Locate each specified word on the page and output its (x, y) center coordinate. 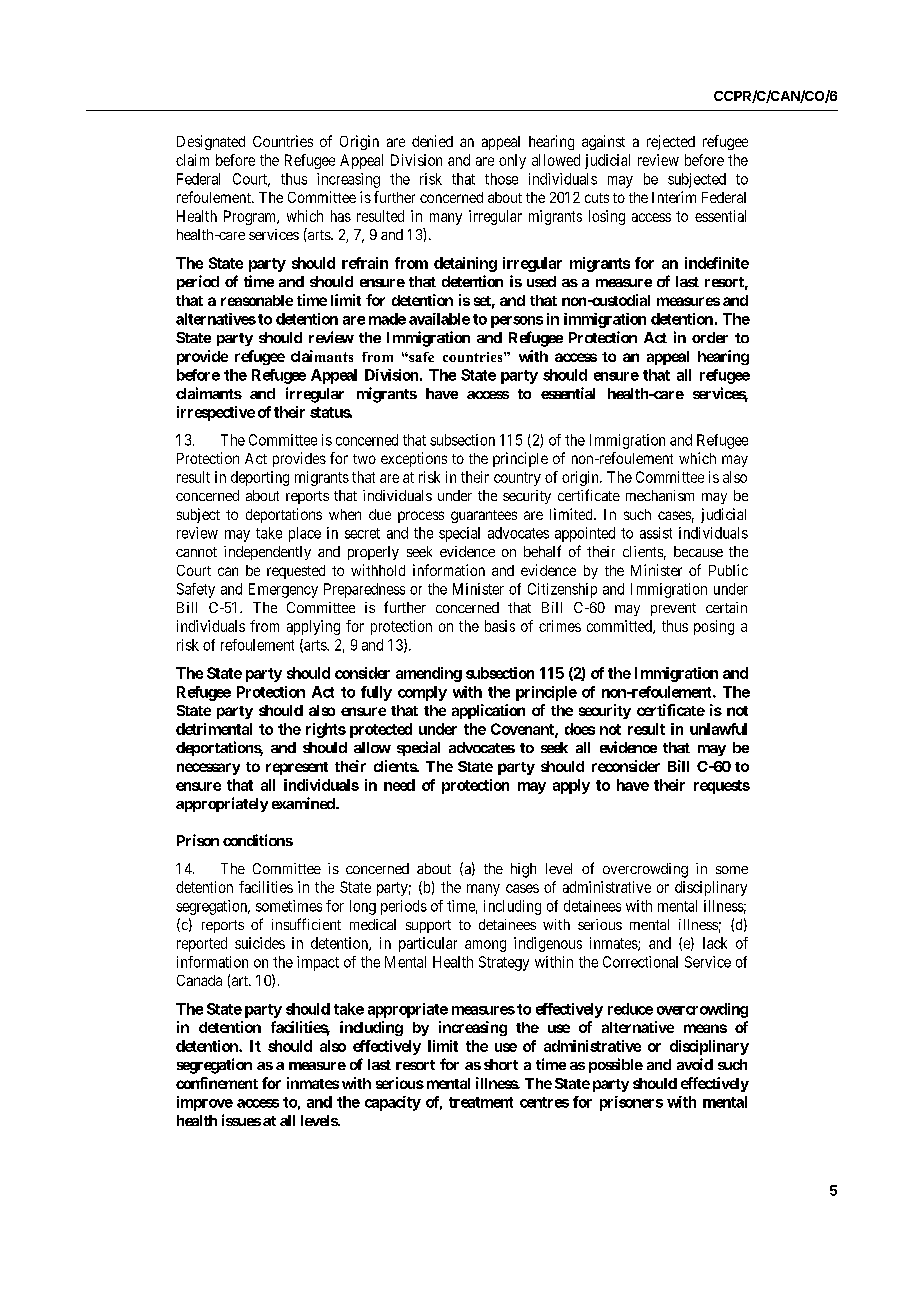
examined (304, 803)
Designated (211, 142)
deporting (260, 478)
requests (722, 787)
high (523, 870)
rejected (671, 142)
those (501, 179)
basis (500, 626)
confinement (217, 1083)
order (710, 337)
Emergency (283, 590)
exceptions (414, 459)
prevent (673, 609)
